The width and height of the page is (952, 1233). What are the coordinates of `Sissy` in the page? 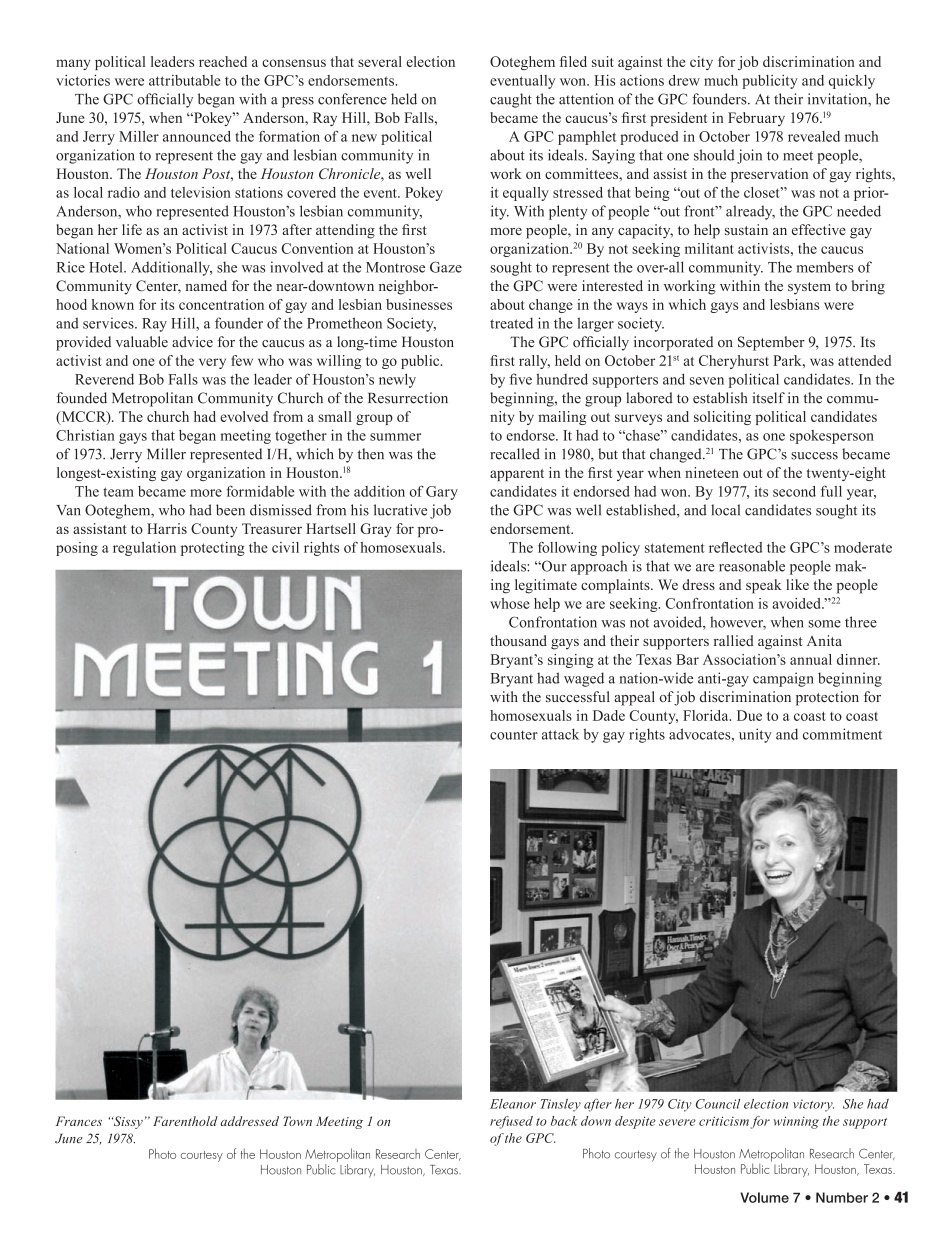 It's located at (127, 1122).
